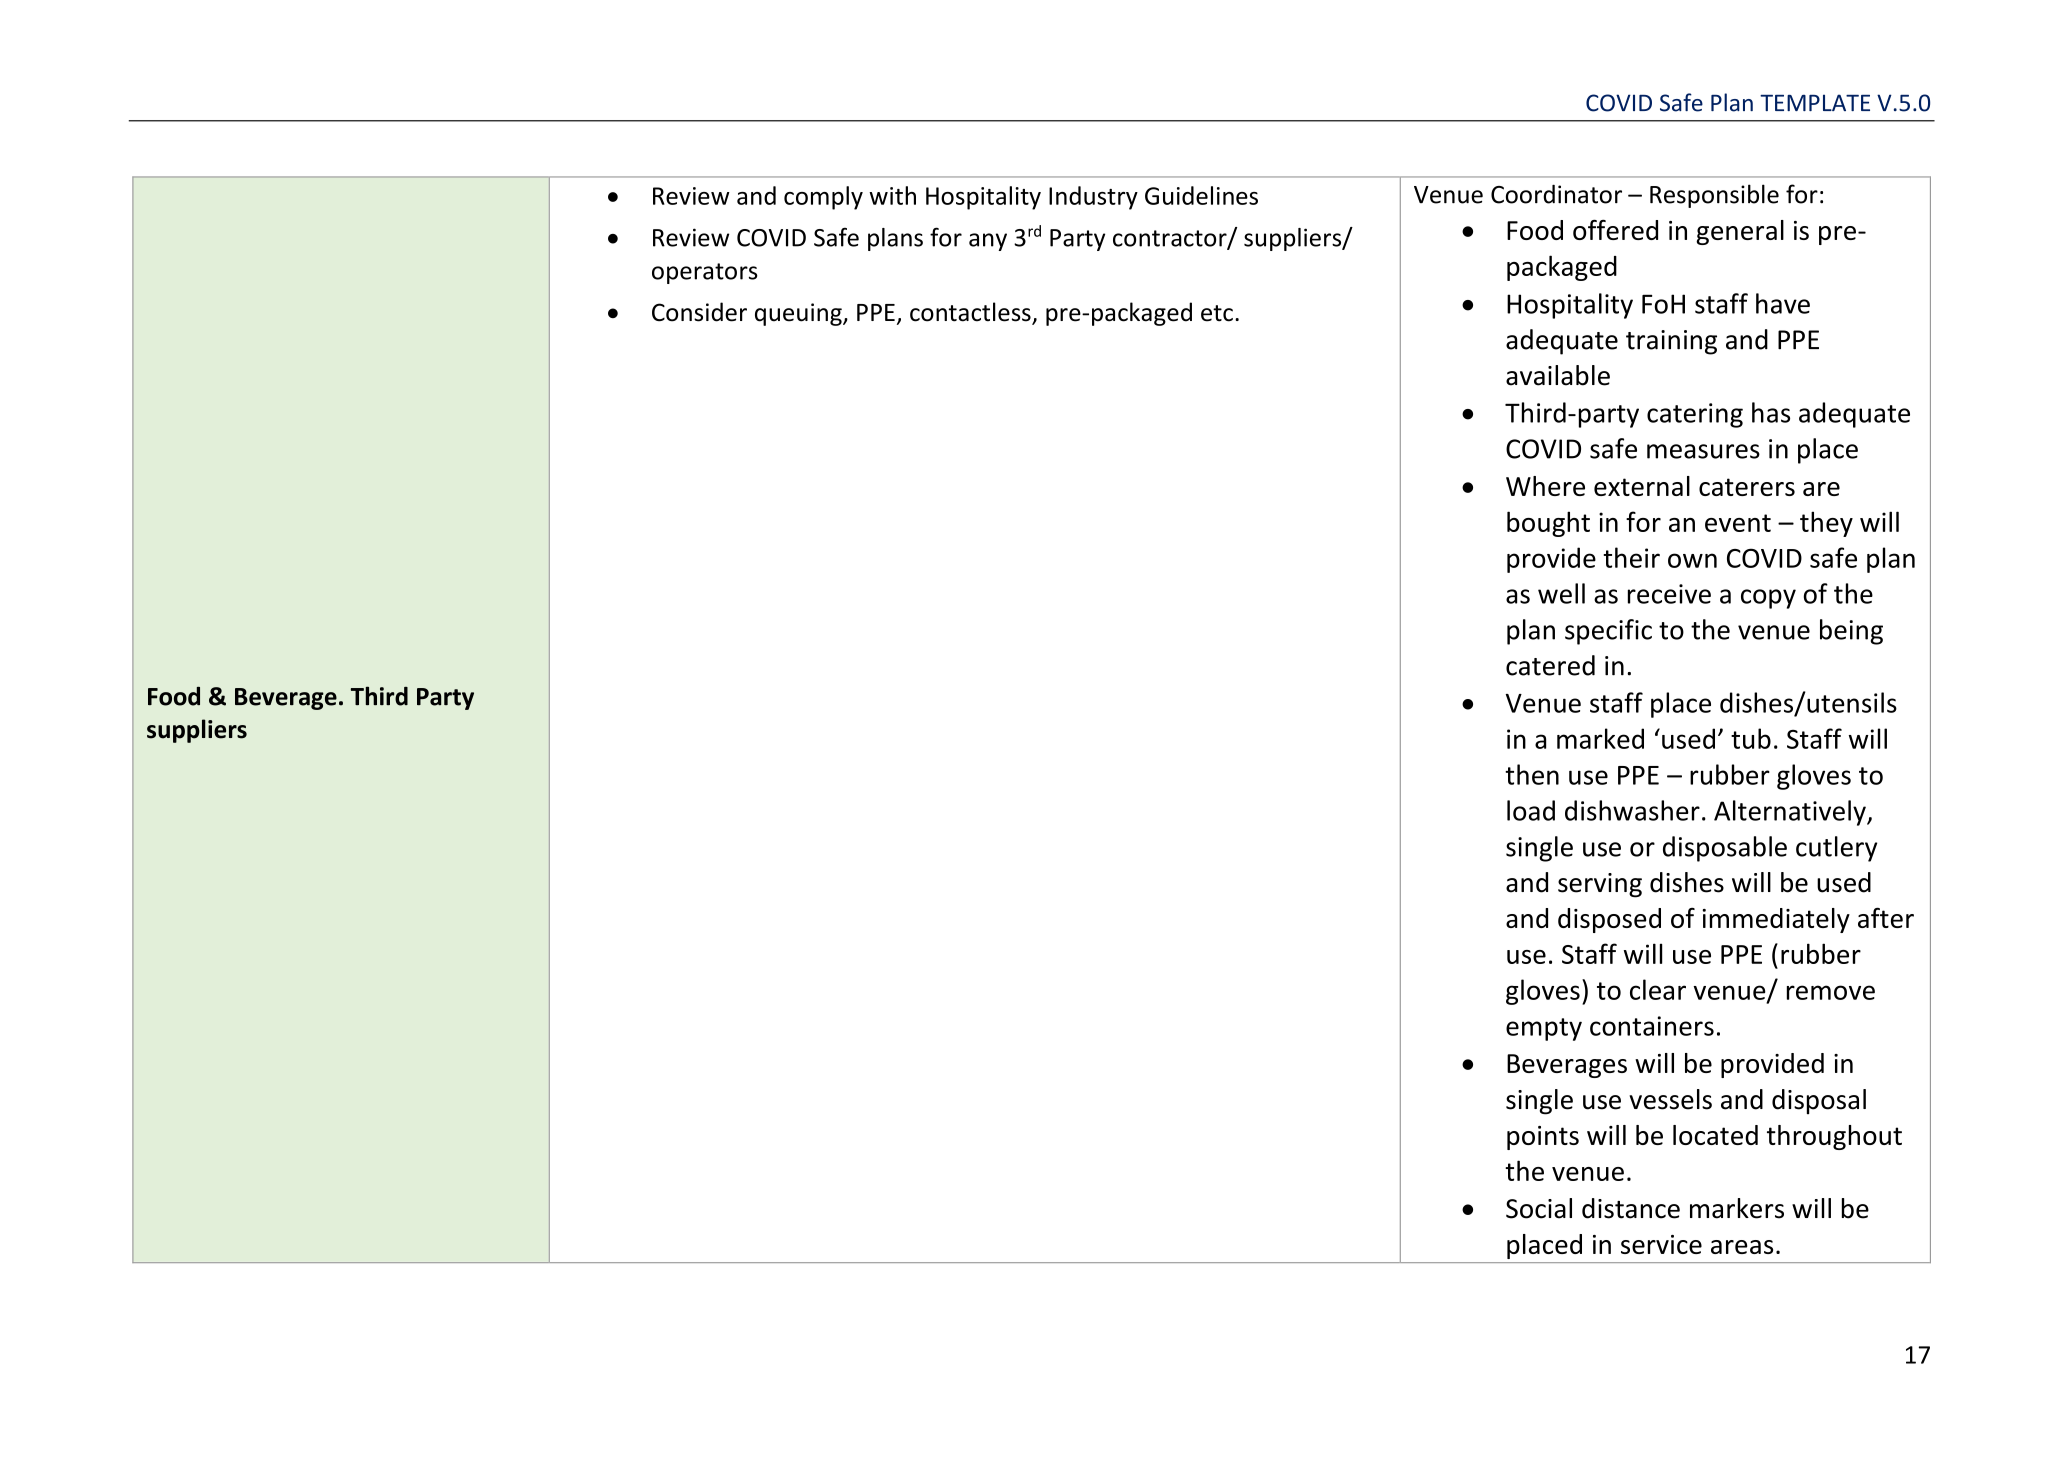 This image has height=1457, width=2063. What do you see at coordinates (1532, 774) in the image?
I see `then` at bounding box center [1532, 774].
